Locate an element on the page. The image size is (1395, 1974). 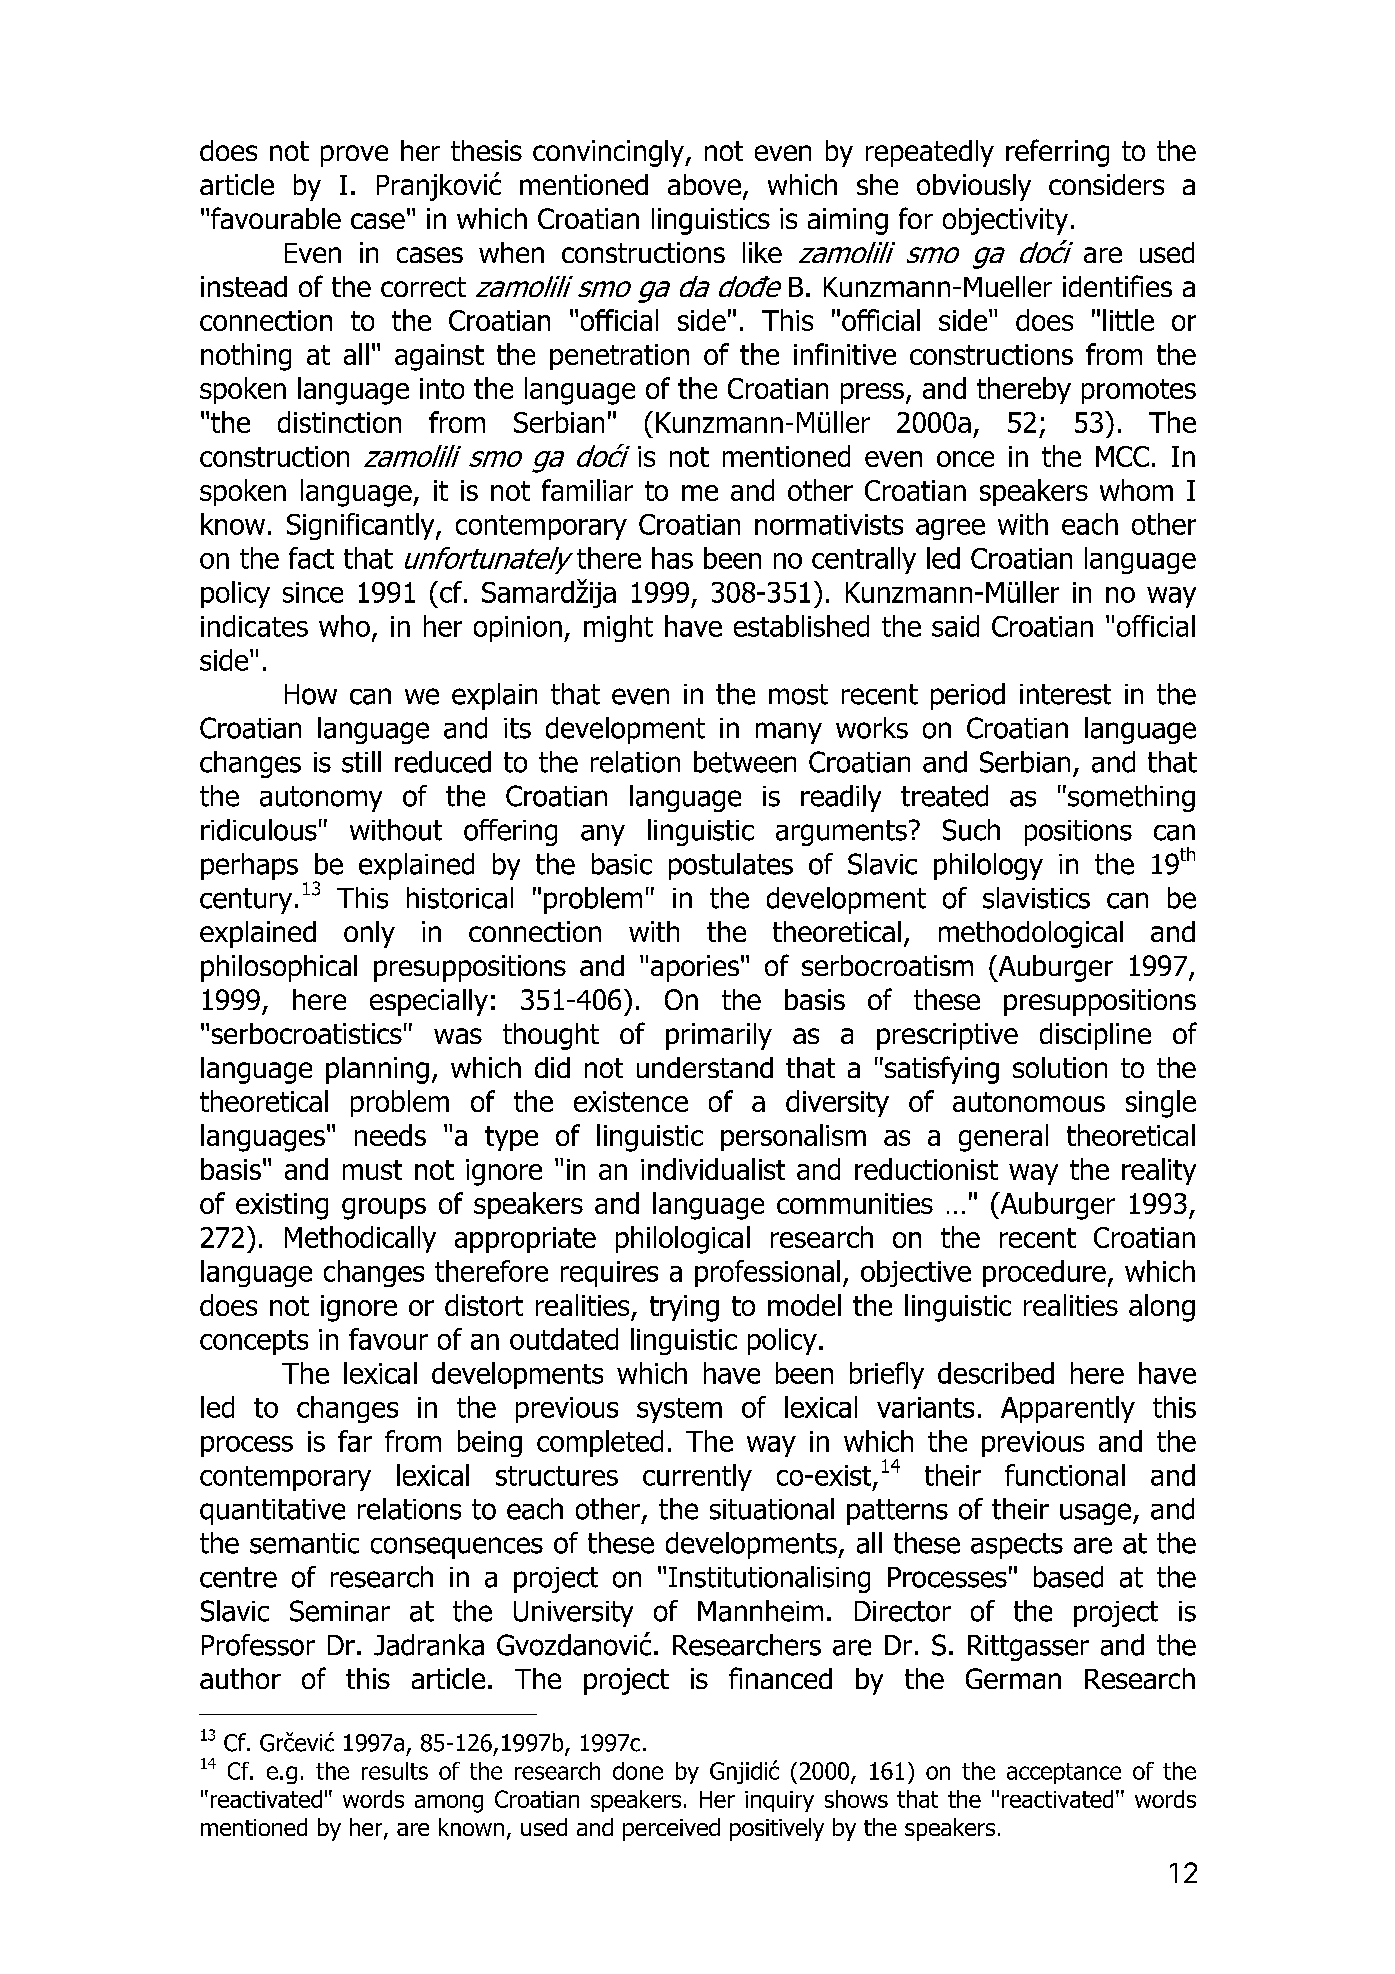
interest is located at coordinates (1065, 694).
